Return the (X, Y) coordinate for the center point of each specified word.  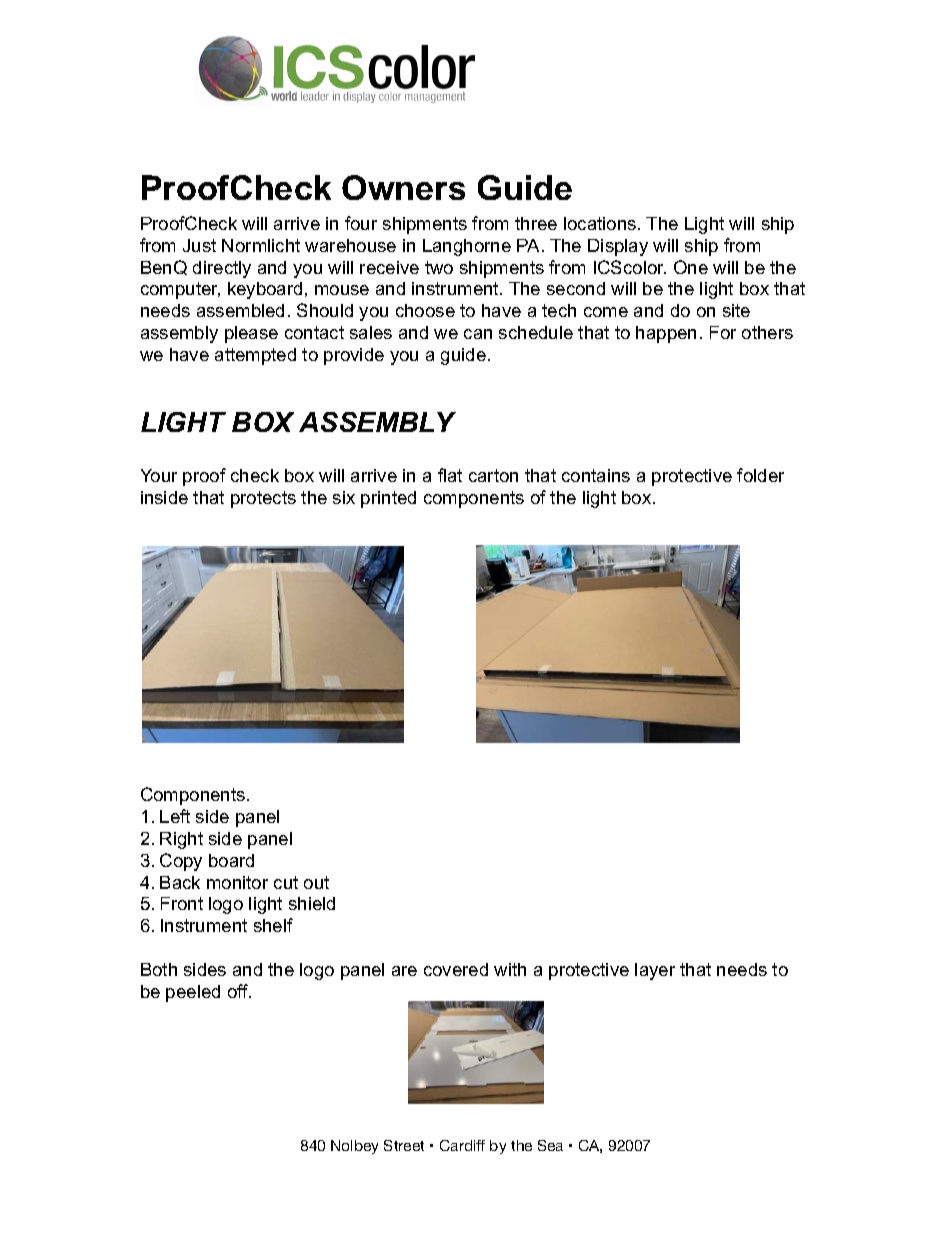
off (239, 991)
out (316, 882)
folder (760, 475)
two (439, 267)
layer (655, 971)
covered (456, 969)
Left (175, 816)
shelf (273, 925)
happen (666, 334)
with (510, 969)
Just (199, 245)
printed (388, 499)
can (478, 334)
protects (263, 499)
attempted (255, 356)
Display (618, 247)
